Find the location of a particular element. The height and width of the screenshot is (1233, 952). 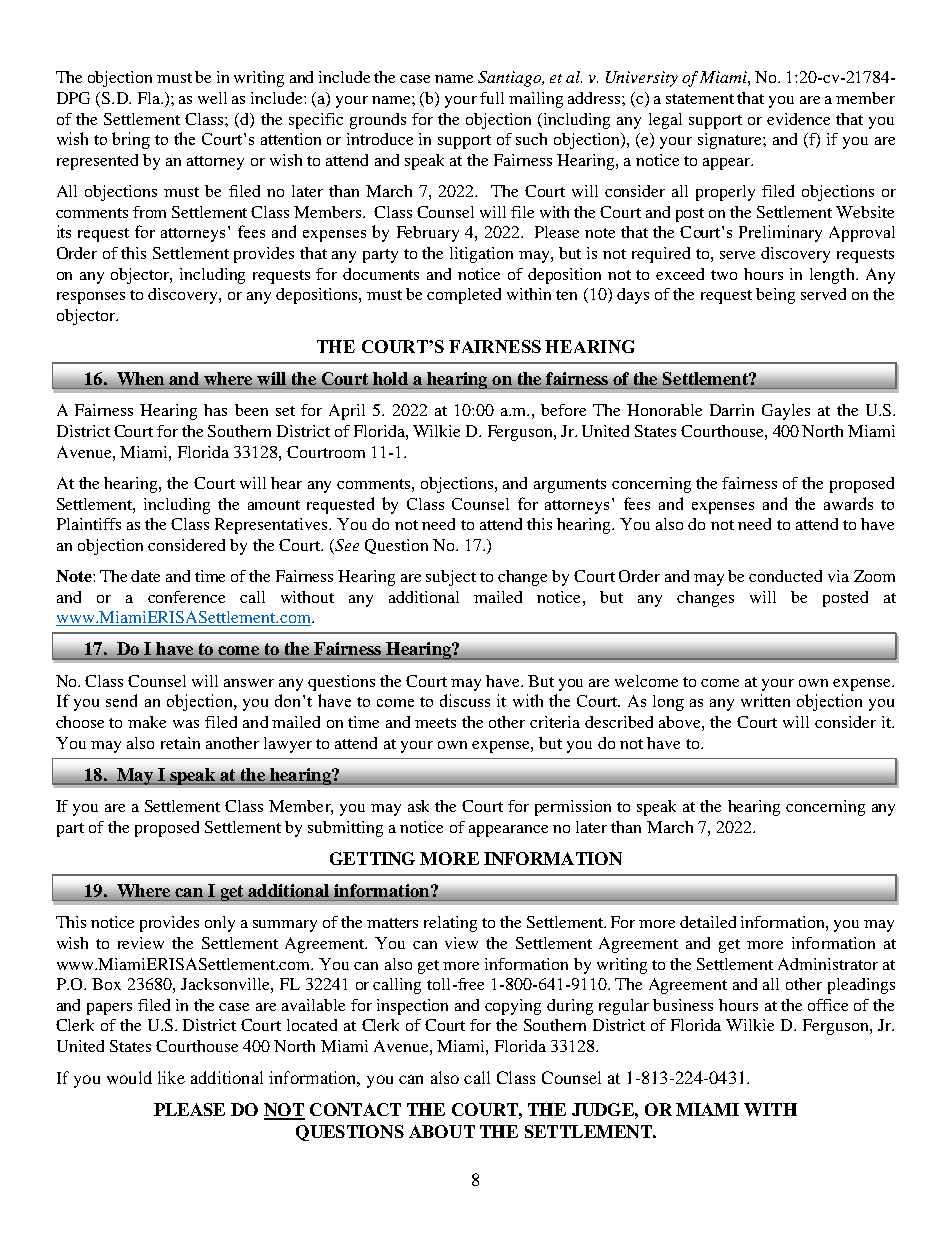

only is located at coordinates (220, 924).
